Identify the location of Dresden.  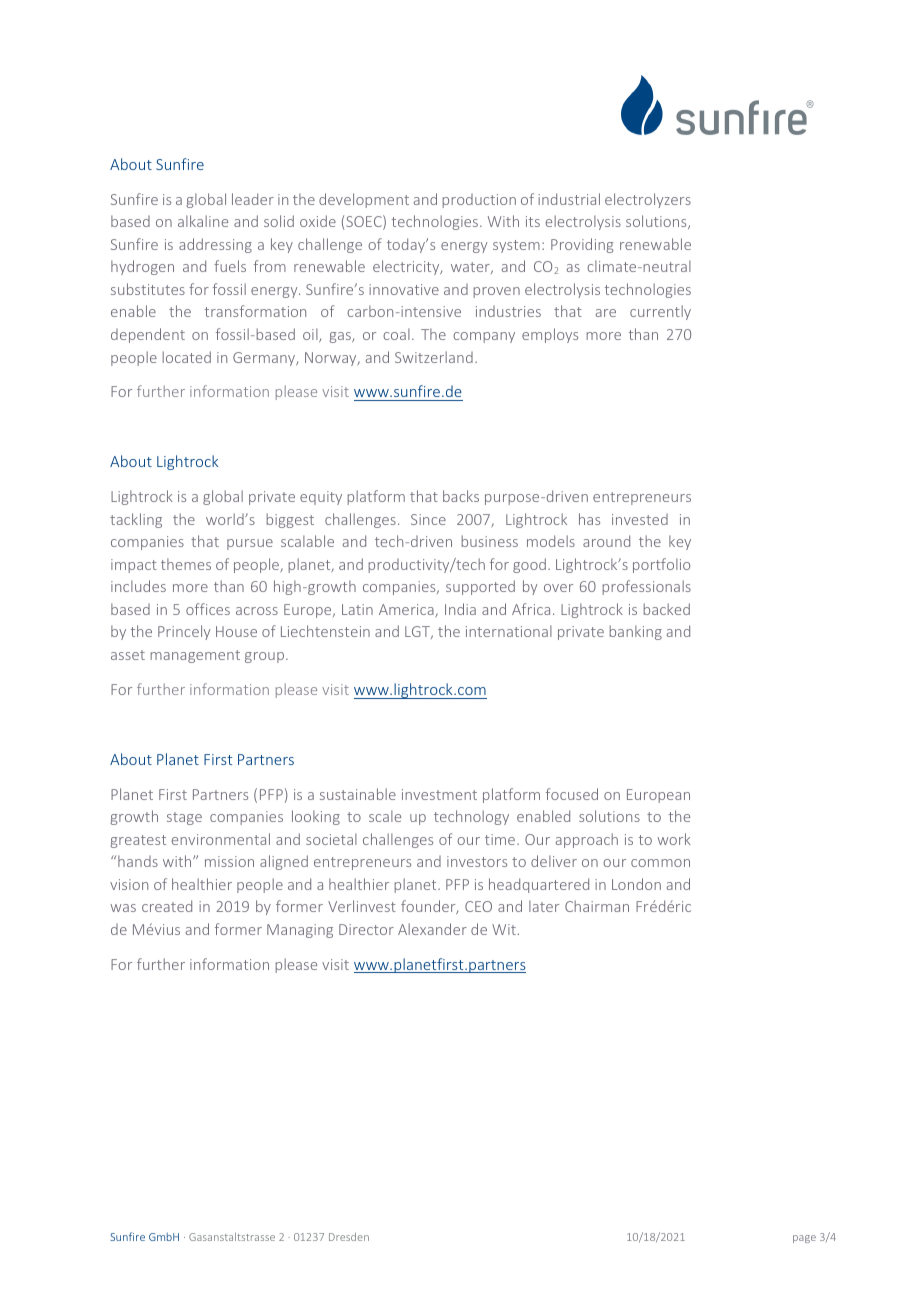
(349, 1237).
